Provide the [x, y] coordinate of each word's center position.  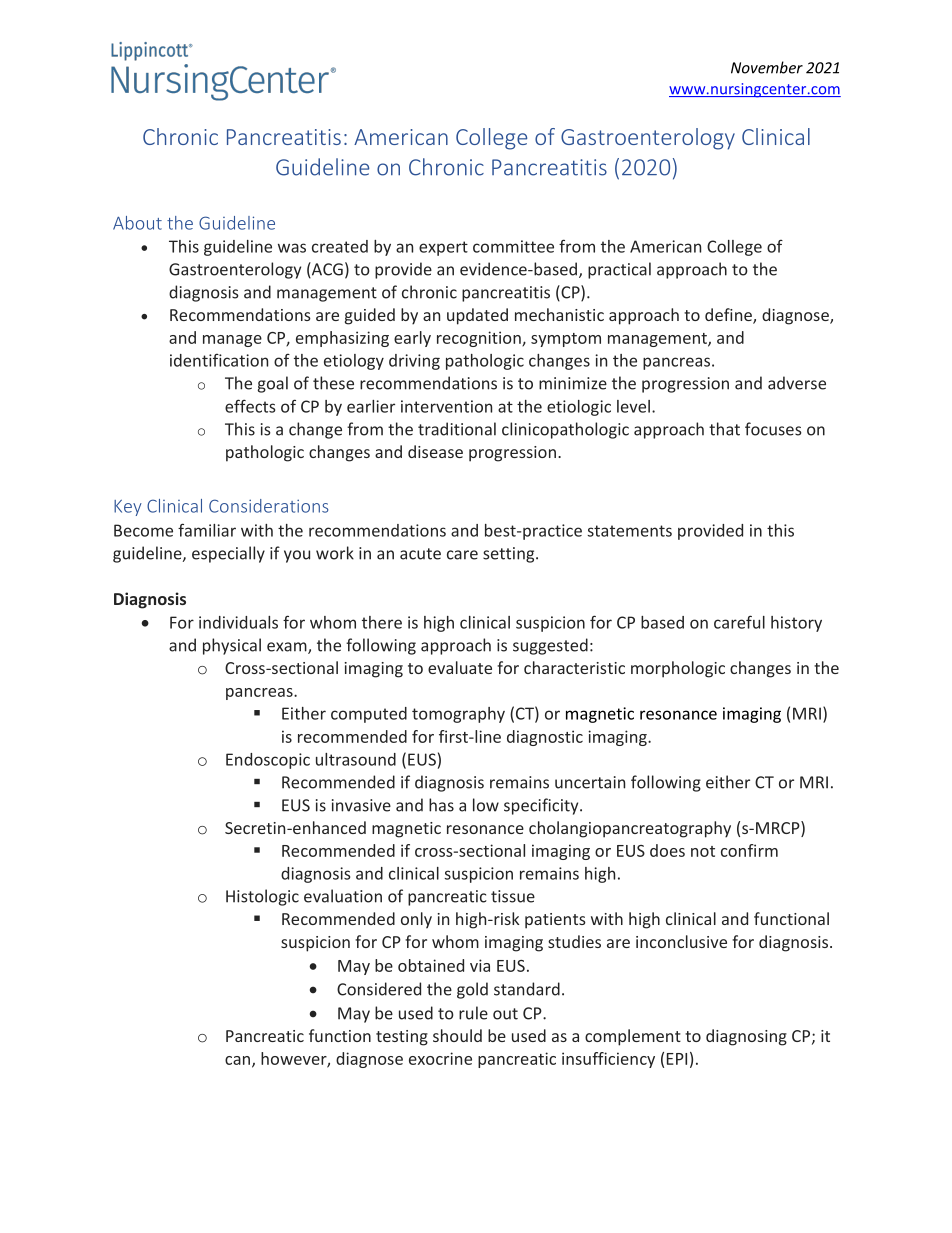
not [703, 851]
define [729, 316]
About [137, 223]
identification [219, 360]
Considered [379, 989]
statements [629, 531]
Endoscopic [268, 761]
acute [420, 554]
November [767, 67]
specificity [542, 806]
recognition [480, 339]
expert [443, 248]
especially [228, 554]
